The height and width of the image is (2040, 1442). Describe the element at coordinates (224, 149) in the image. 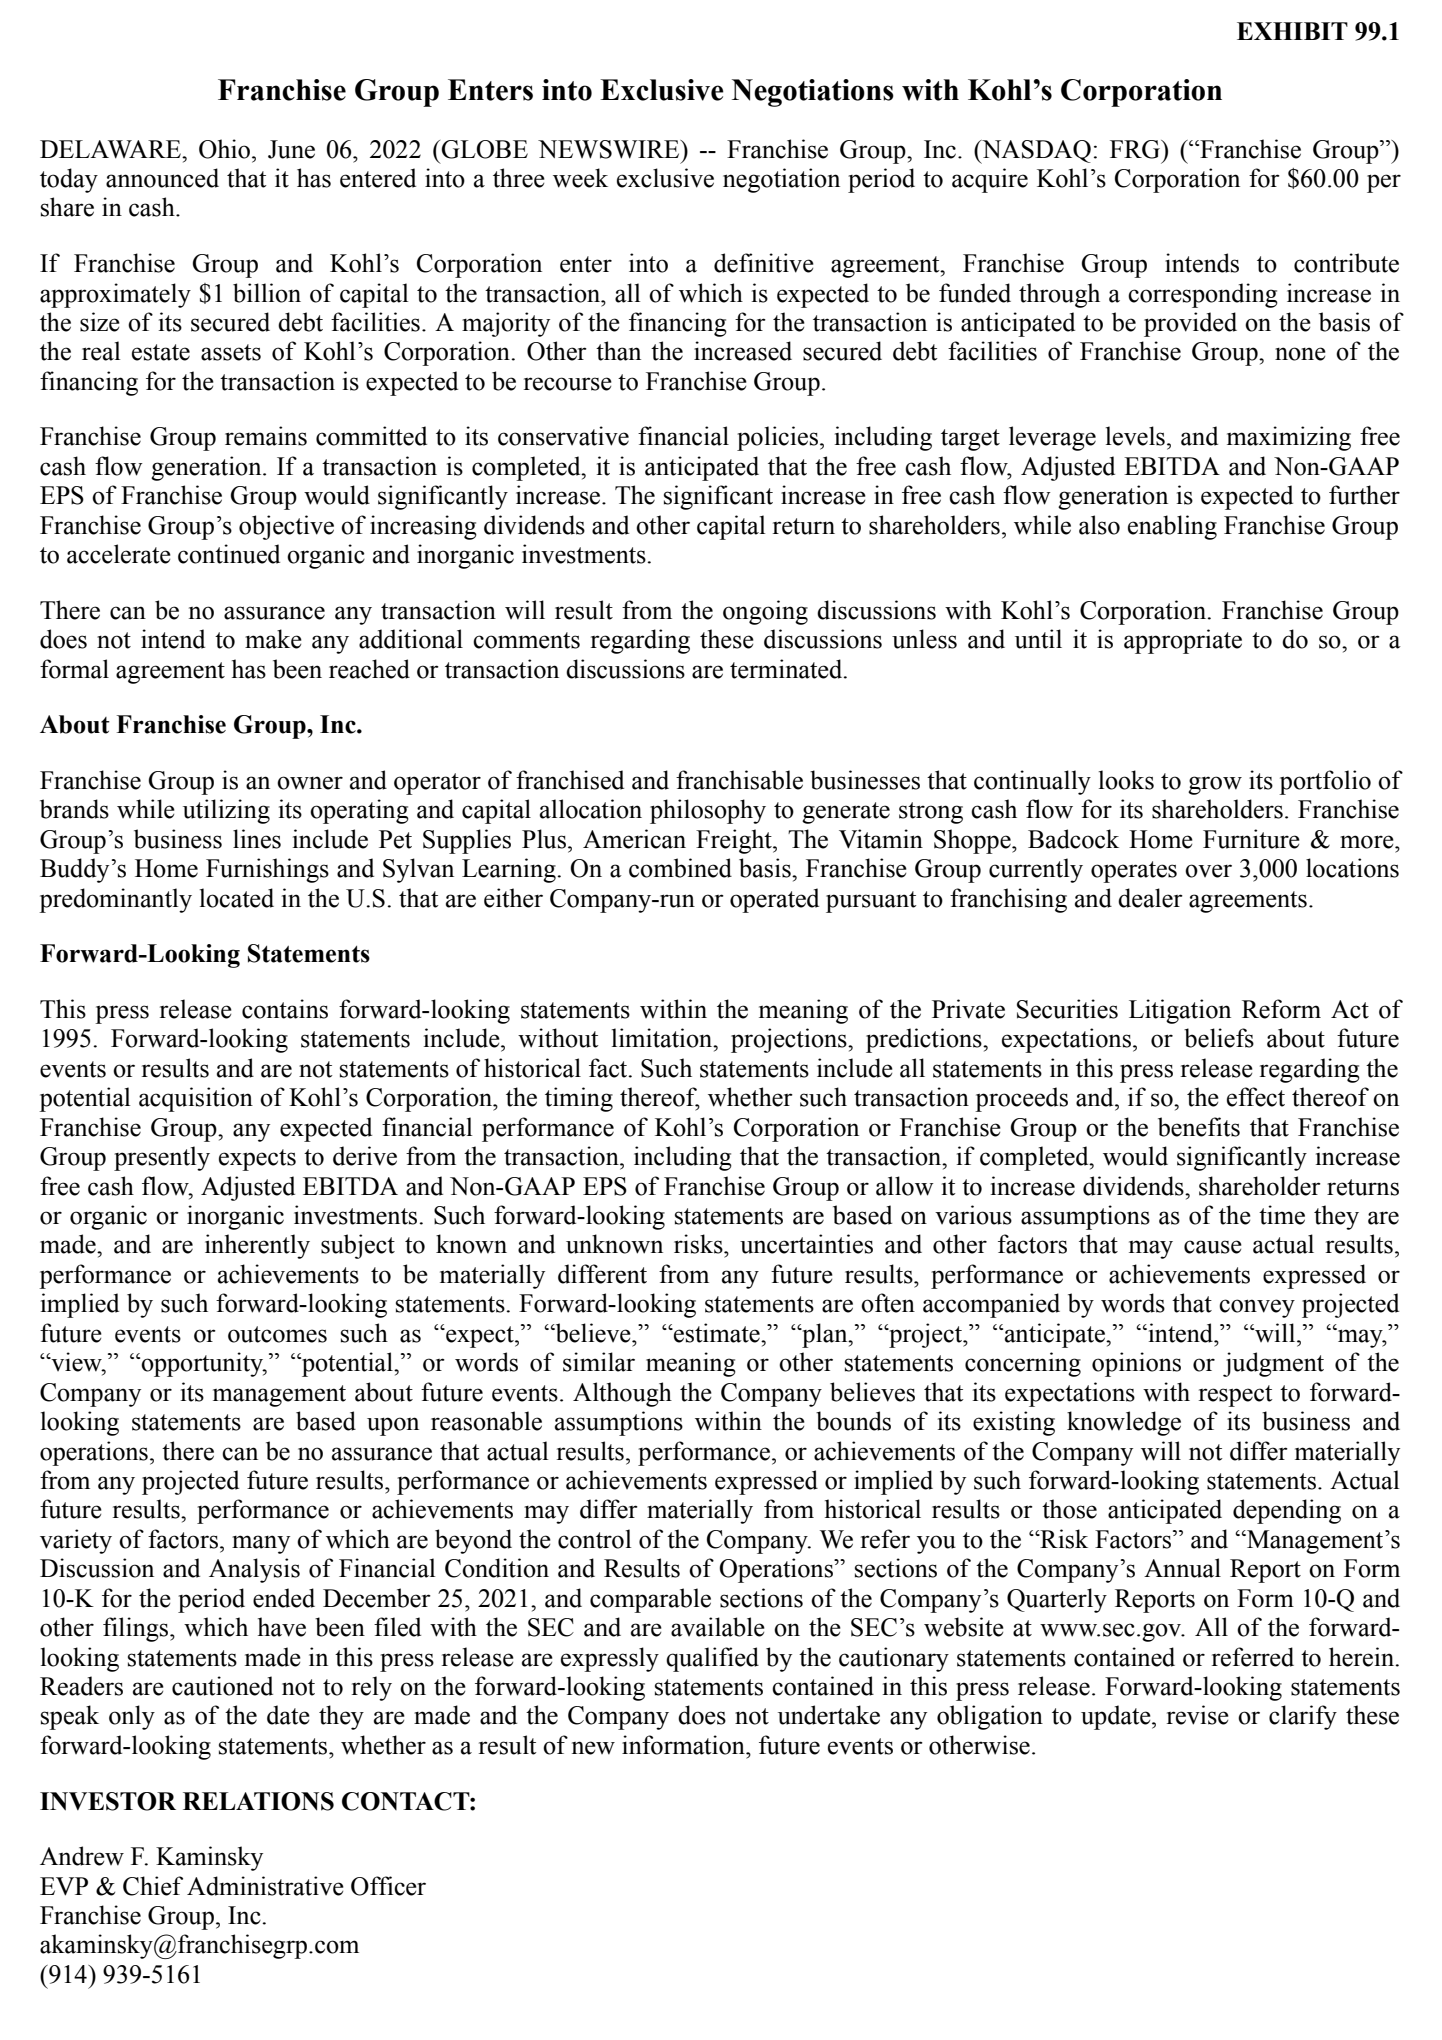

I see `Ohio` at that location.
